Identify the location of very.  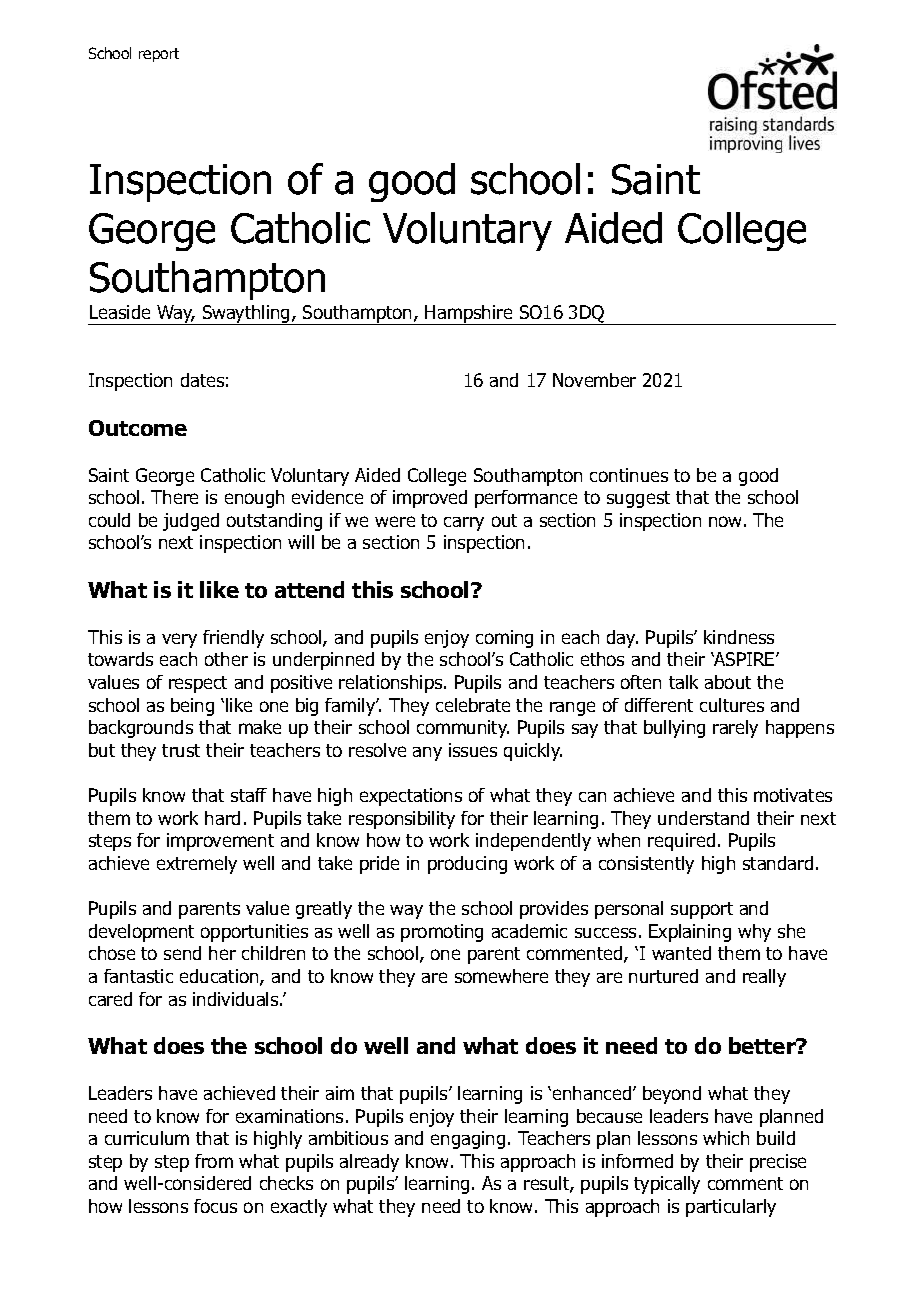
(179, 640).
